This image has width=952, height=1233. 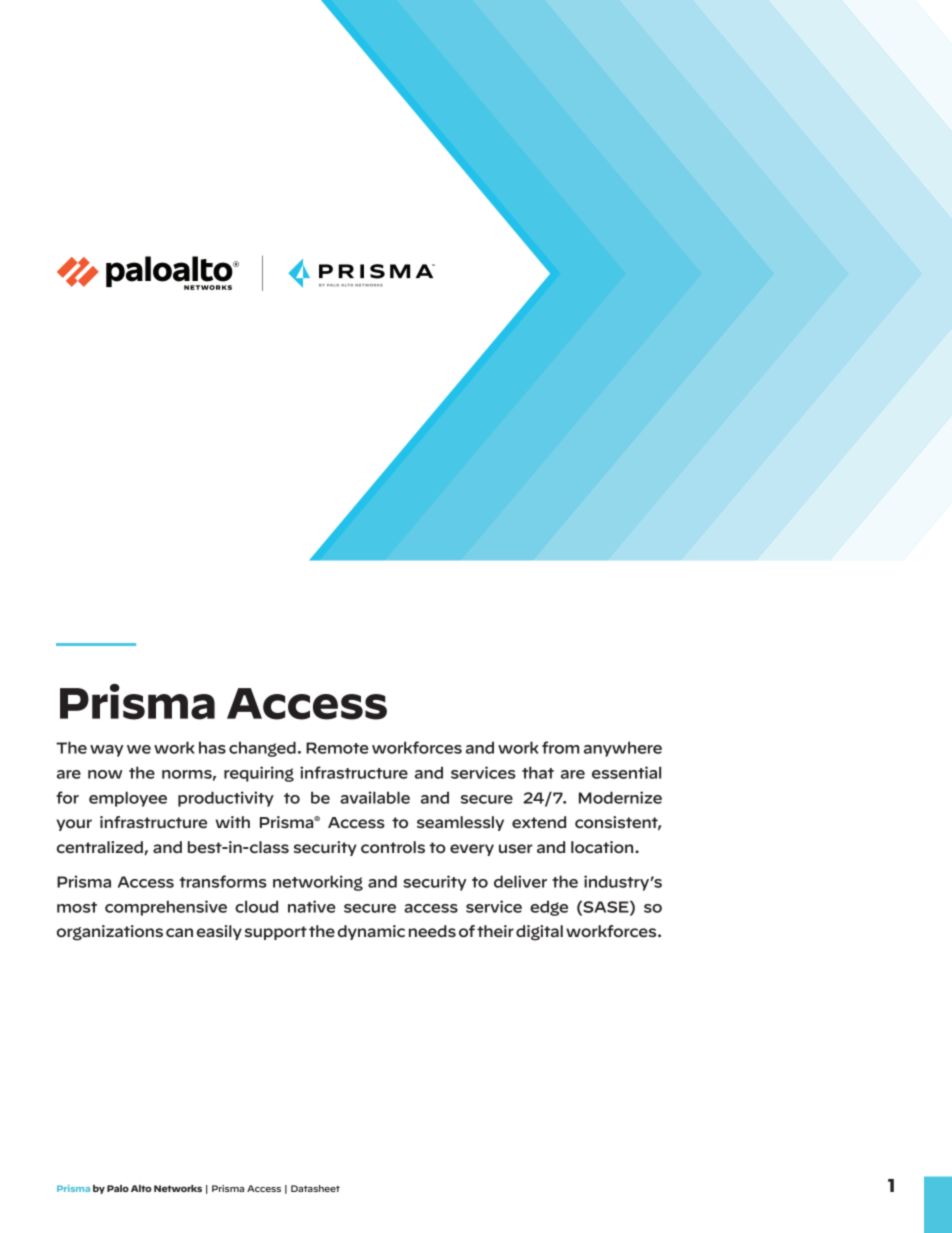 What do you see at coordinates (560, 747) in the image?
I see `from` at bounding box center [560, 747].
